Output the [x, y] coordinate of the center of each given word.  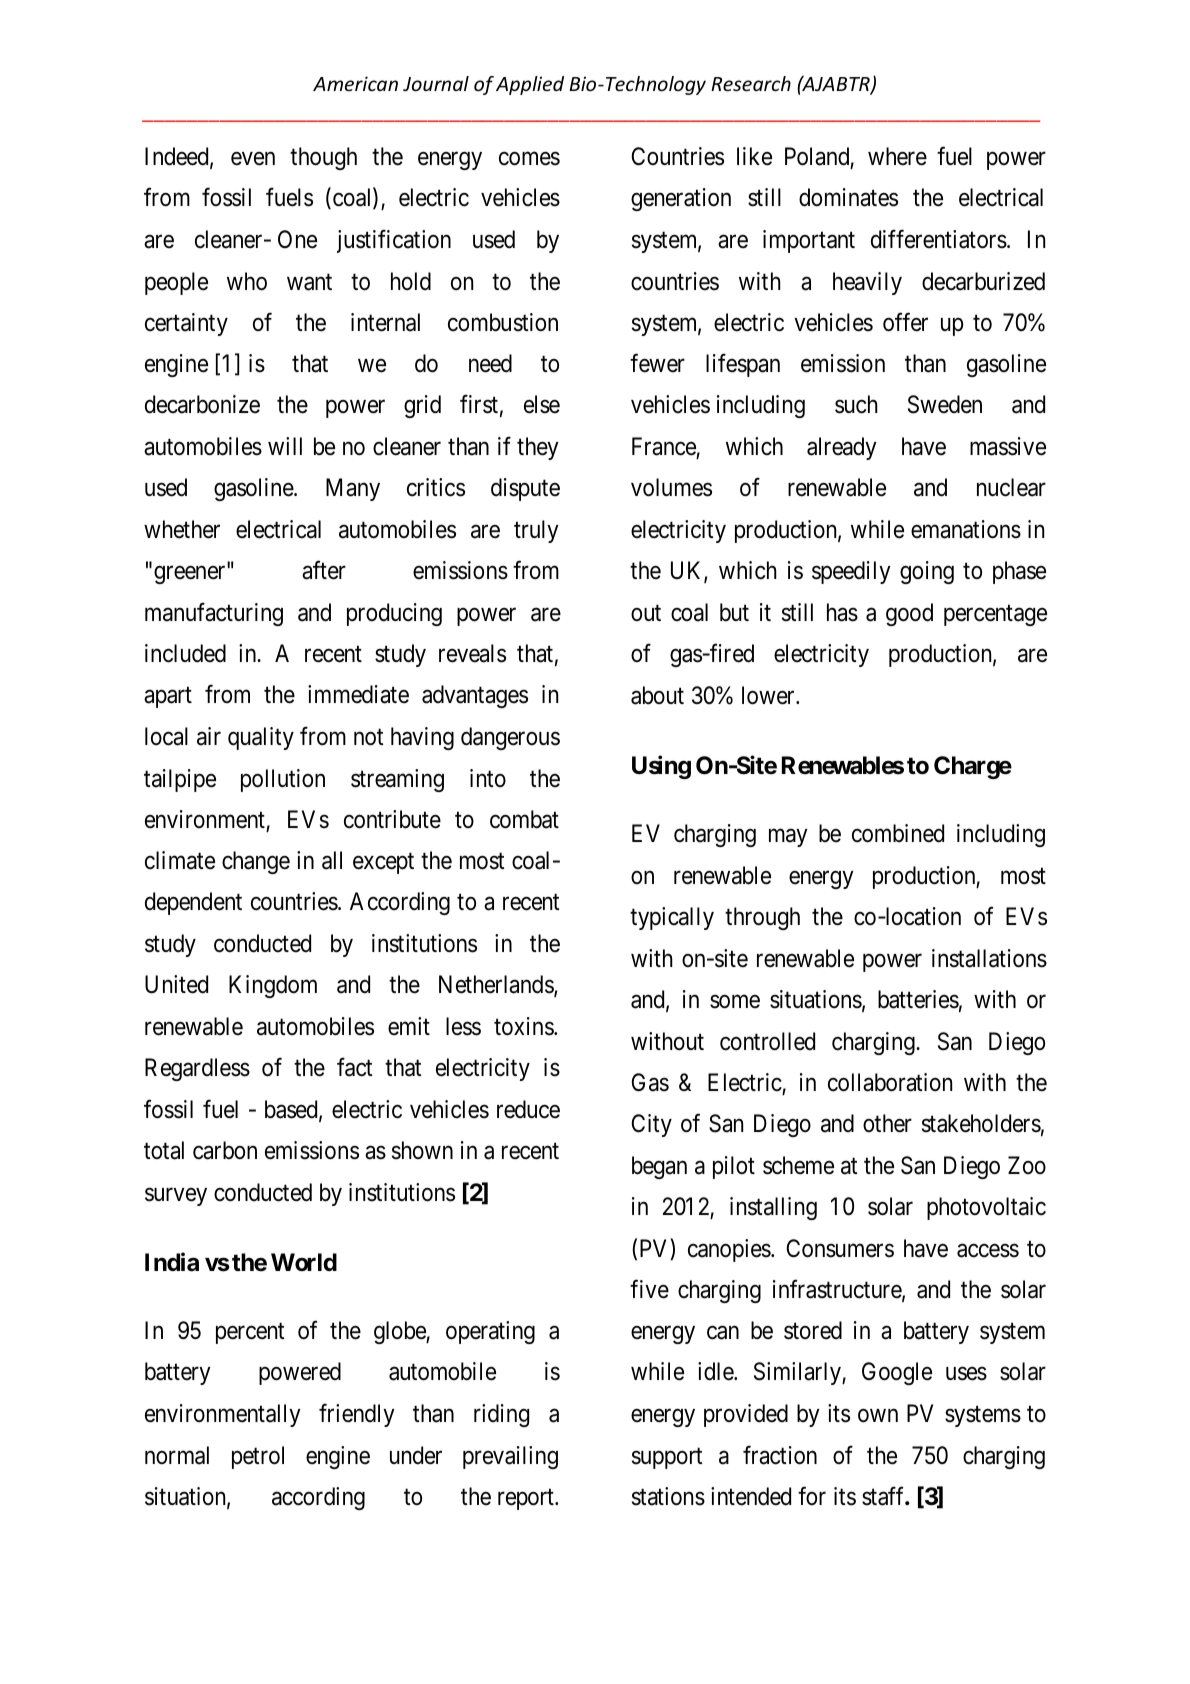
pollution [283, 780]
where [897, 156]
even [253, 159]
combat [524, 819]
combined [898, 833]
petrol [258, 1457]
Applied [530, 85]
